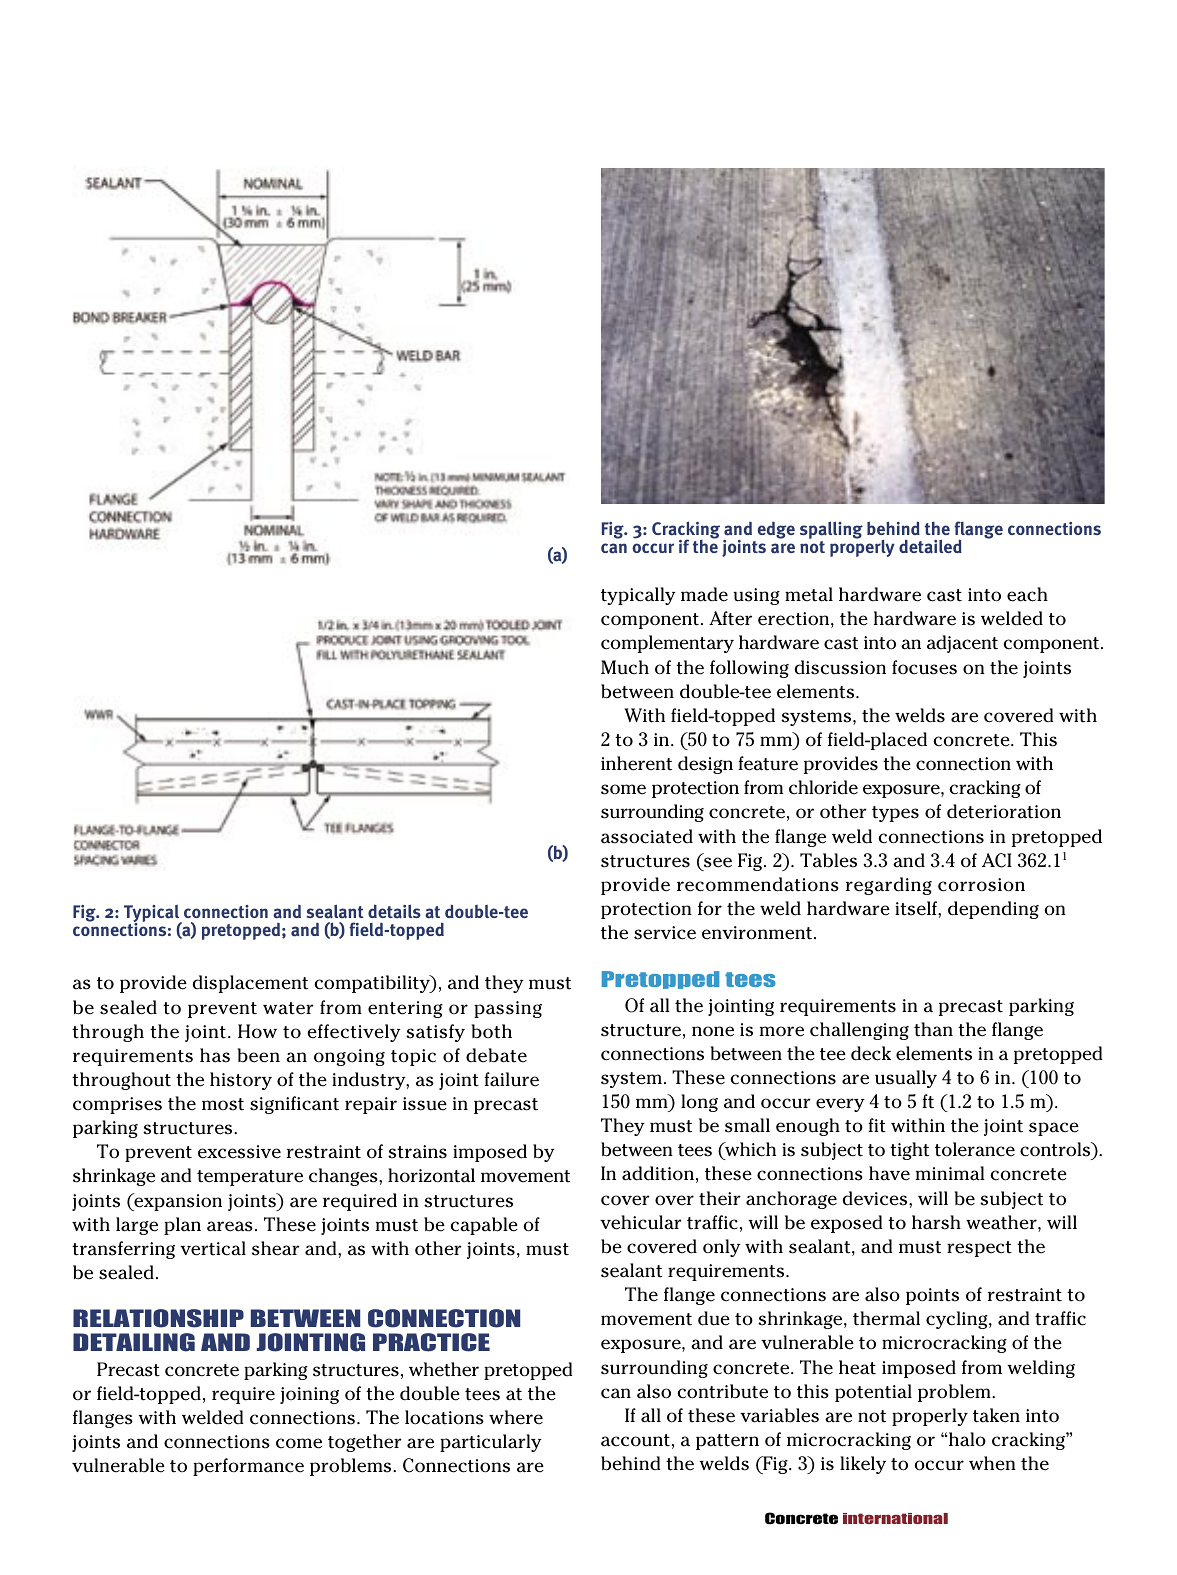 The height and width of the image is (1575, 1177). What do you see at coordinates (508, 1009) in the image?
I see `passing` at bounding box center [508, 1009].
